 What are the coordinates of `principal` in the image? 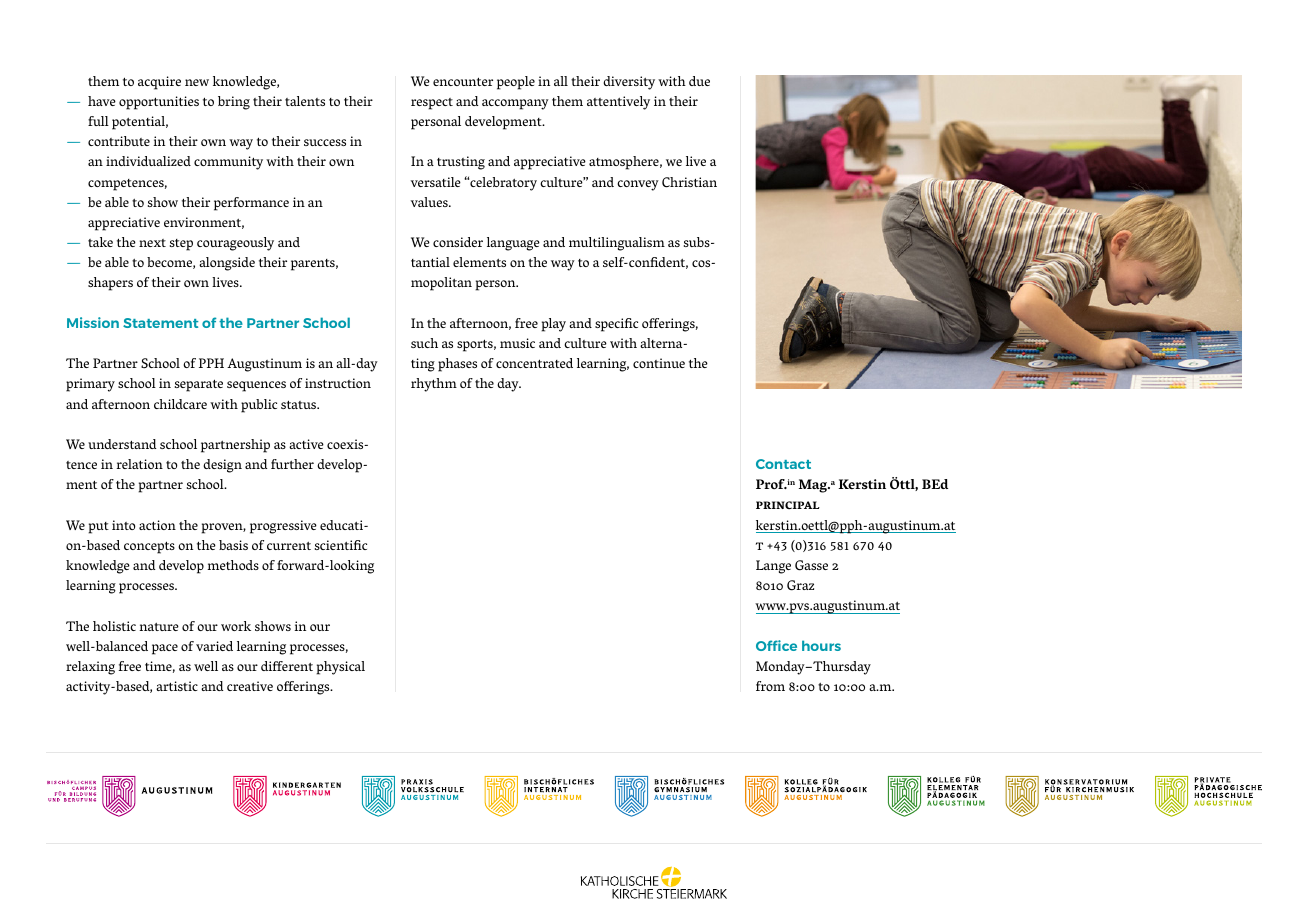 It's located at (788, 505).
